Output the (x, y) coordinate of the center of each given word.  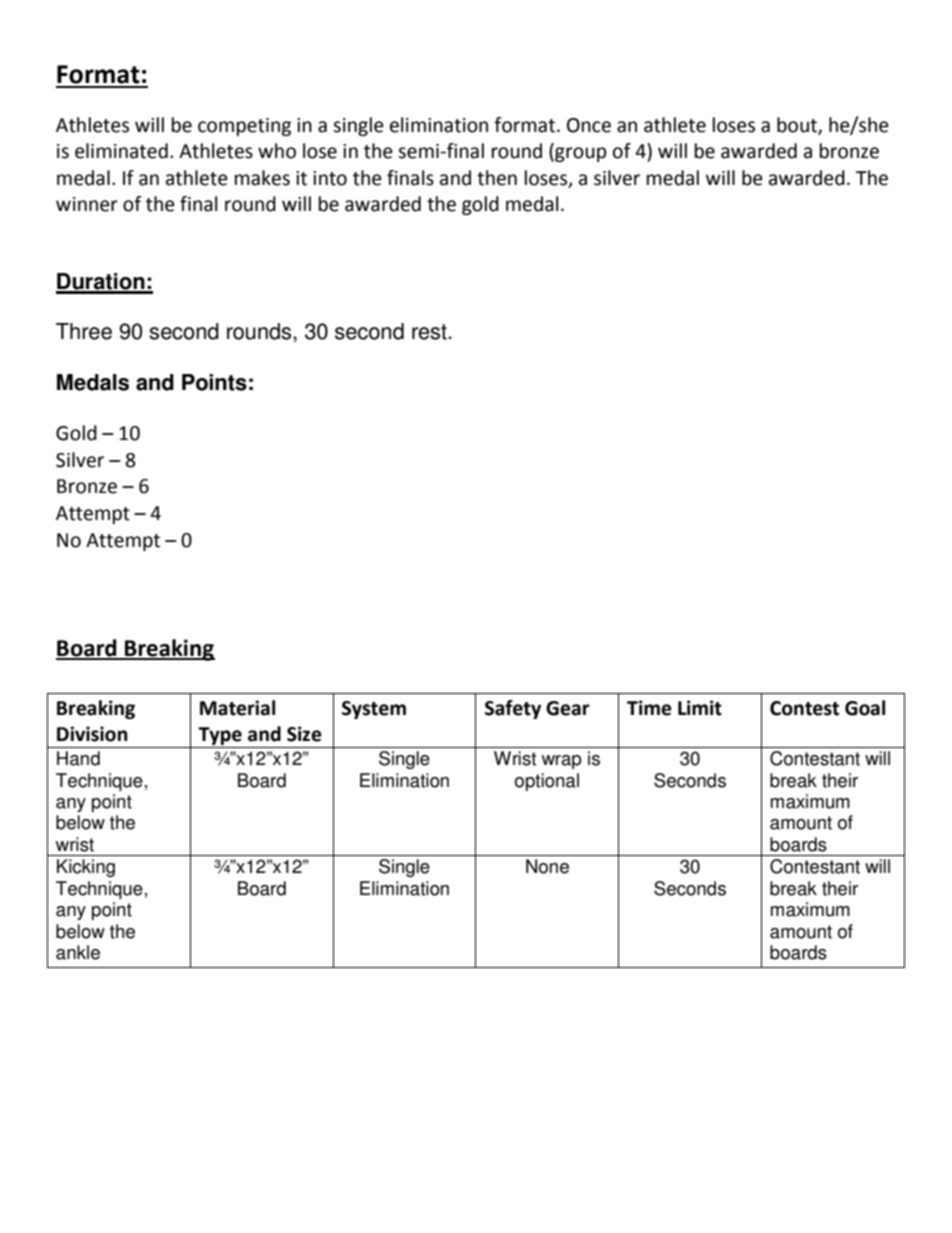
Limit (700, 708)
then (497, 178)
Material (237, 708)
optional (547, 782)
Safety (513, 709)
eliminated (121, 151)
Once (589, 125)
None (547, 866)
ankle (78, 952)
